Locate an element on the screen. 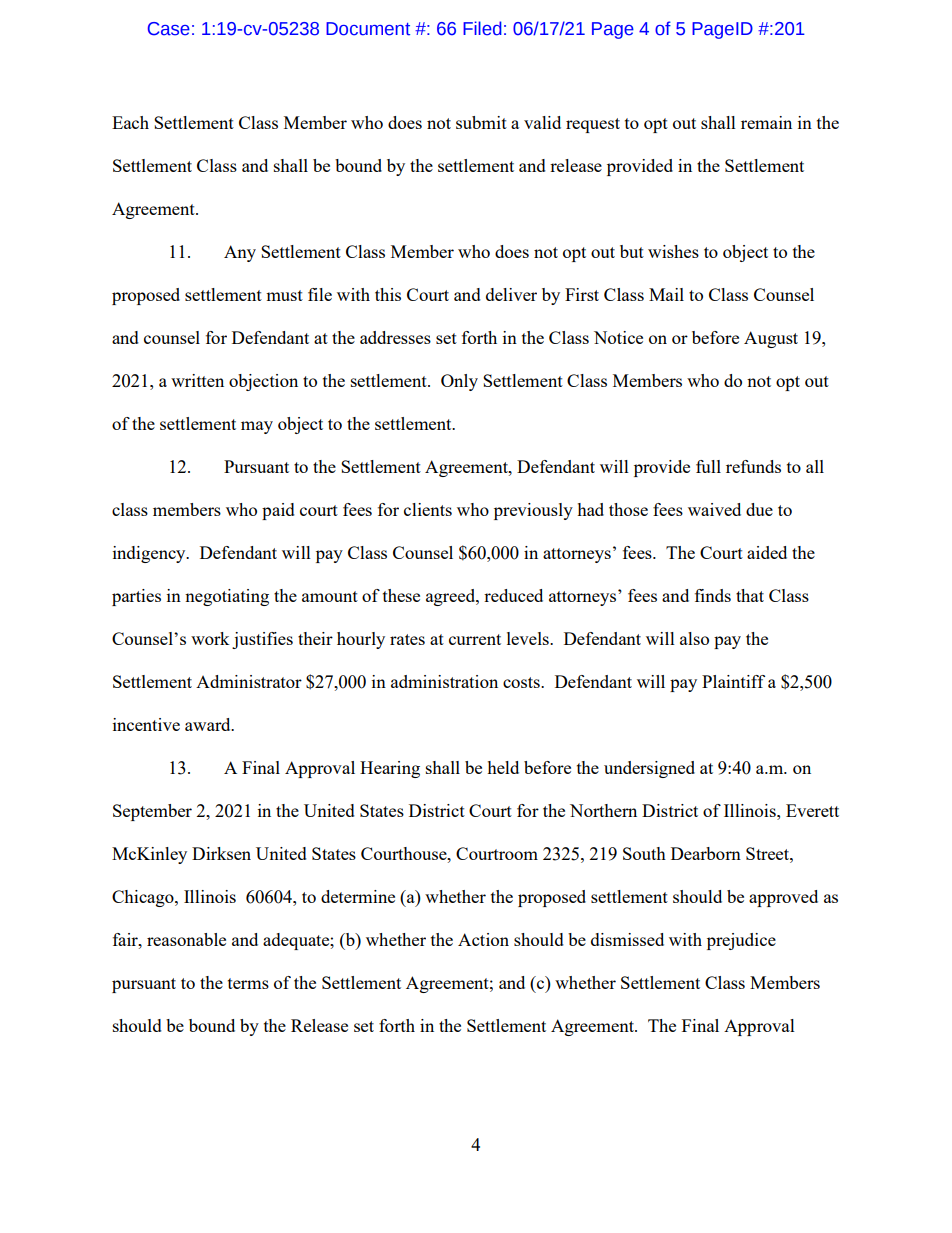 Image resolution: width=952 pixels, height=1233 pixels. waived is located at coordinates (714, 509).
